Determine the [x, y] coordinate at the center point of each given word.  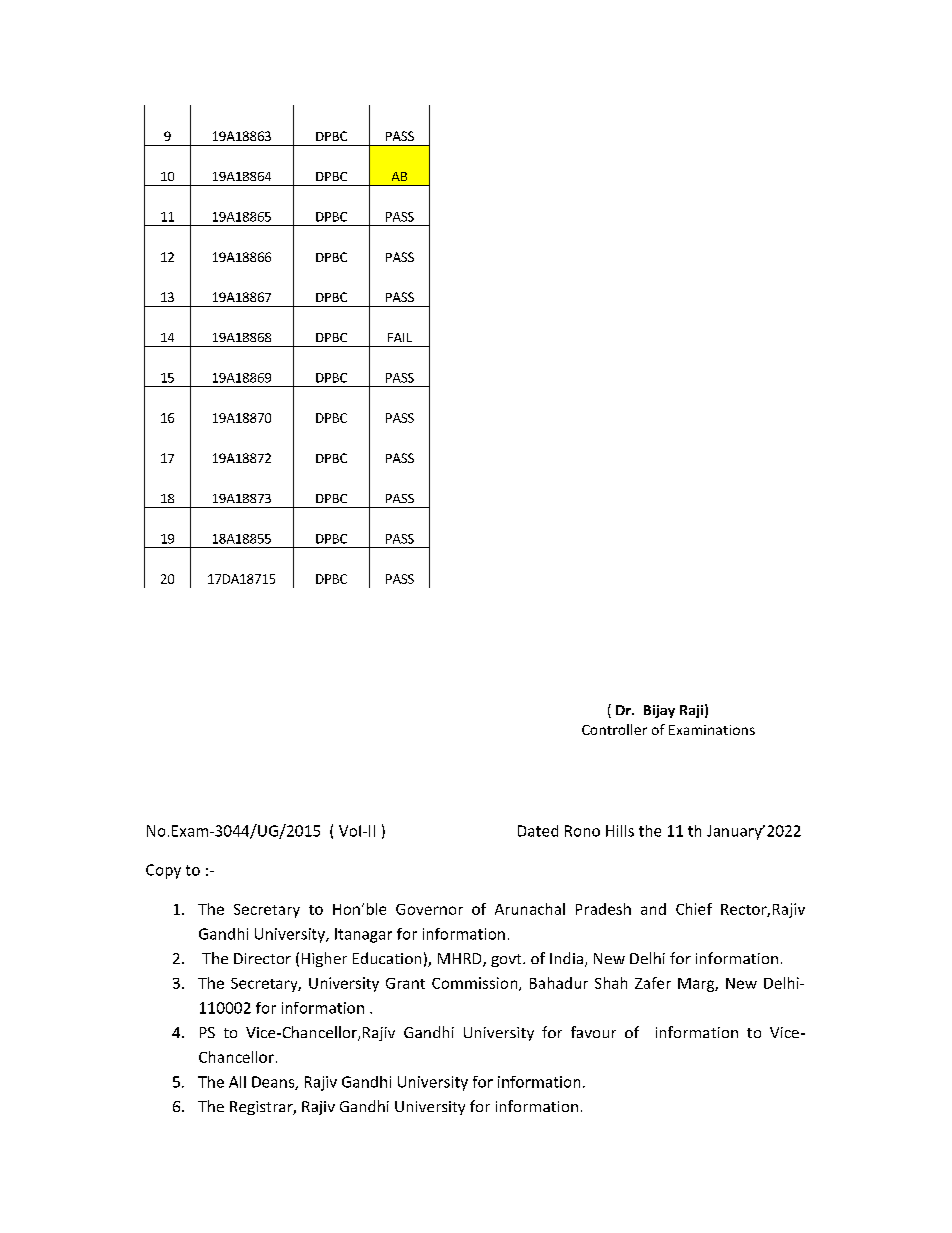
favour [593, 1032]
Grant [405, 983]
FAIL [400, 337]
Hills [620, 831]
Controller [614, 729]
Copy [163, 871]
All [237, 1082]
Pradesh [603, 909]
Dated [538, 831]
